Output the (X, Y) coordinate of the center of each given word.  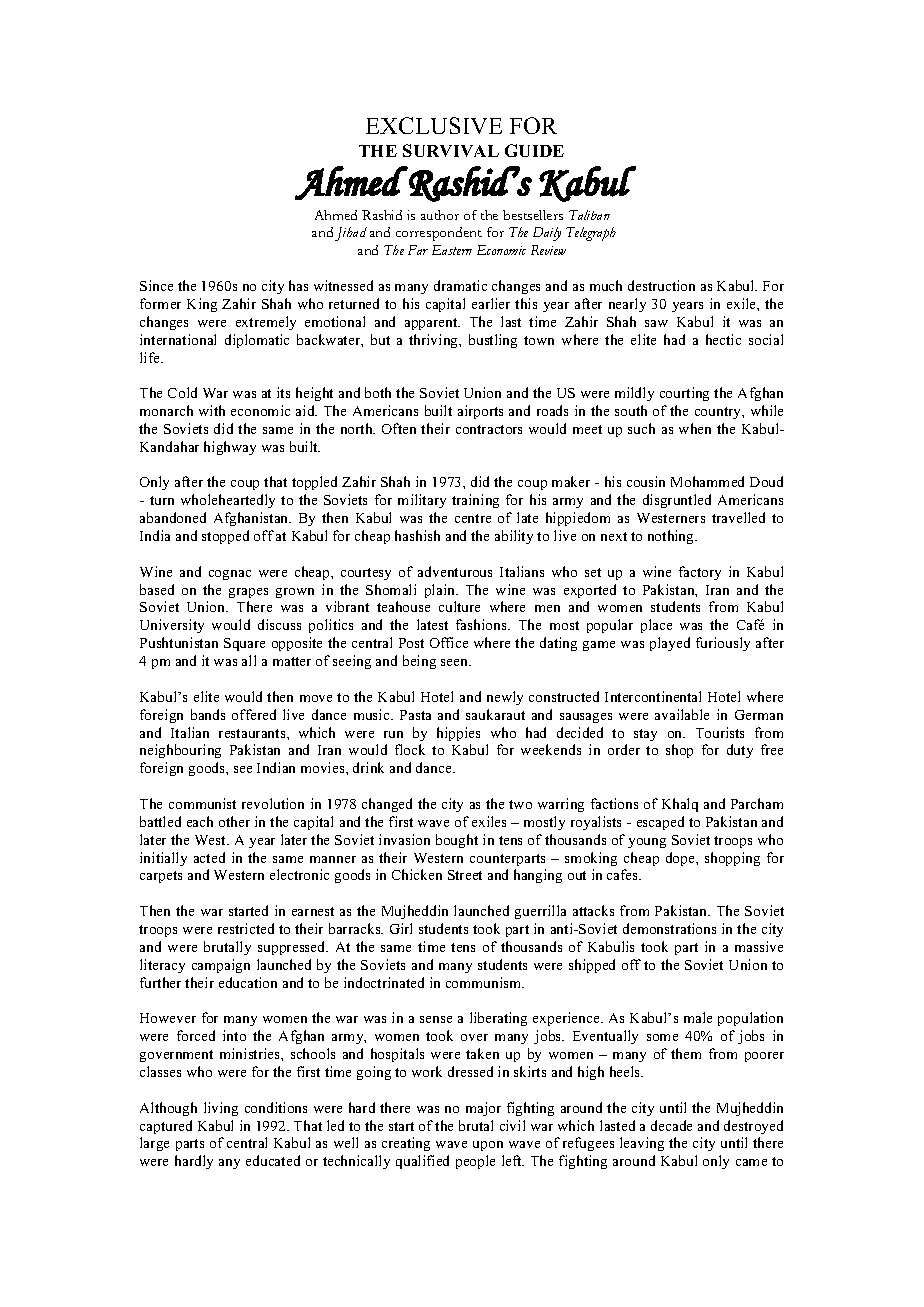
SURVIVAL (451, 150)
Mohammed (707, 481)
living (221, 1109)
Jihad (351, 234)
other (234, 821)
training (475, 501)
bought (457, 841)
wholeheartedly (228, 501)
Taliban (589, 215)
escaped (660, 823)
